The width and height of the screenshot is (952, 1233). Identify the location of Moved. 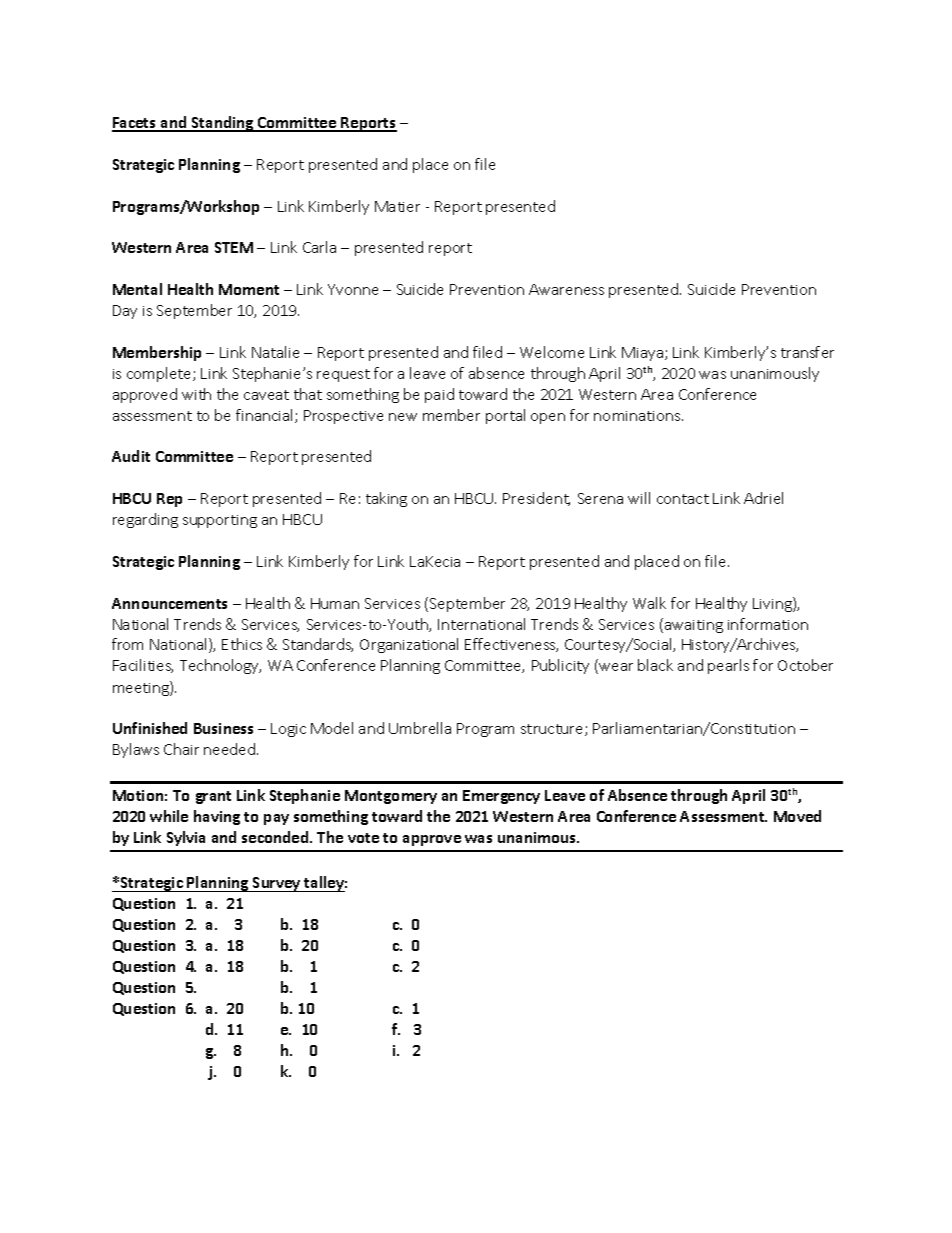
(797, 816).
